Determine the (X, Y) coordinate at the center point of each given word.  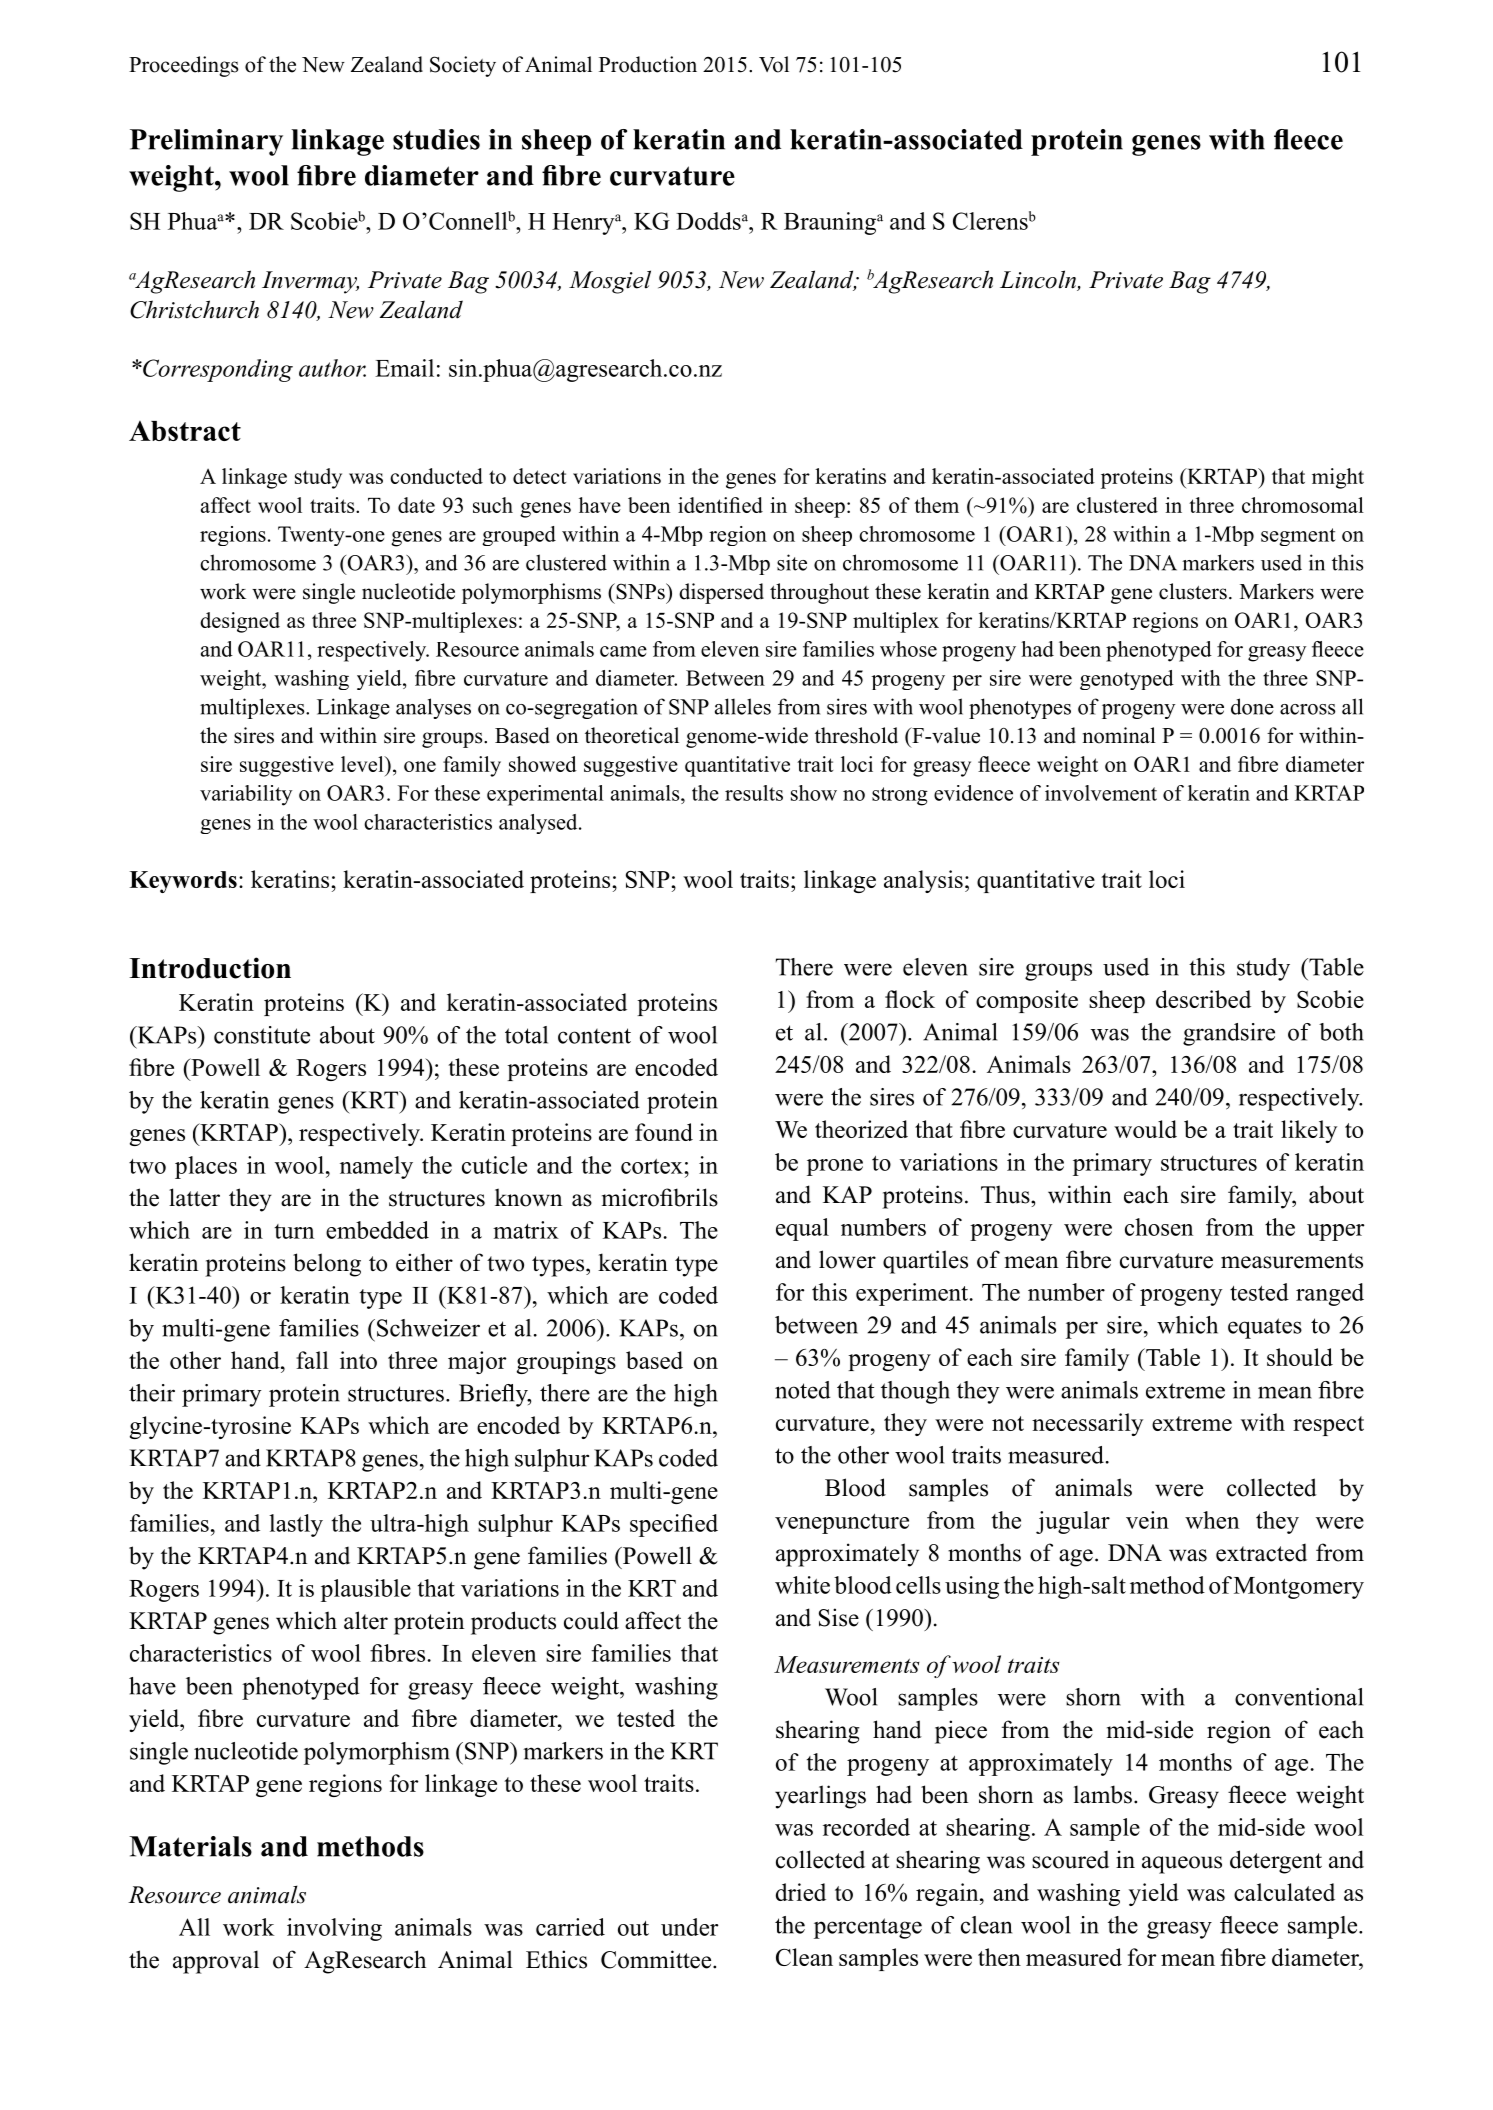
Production (648, 64)
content (594, 1036)
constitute (262, 1035)
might (1338, 478)
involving (334, 1929)
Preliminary (206, 142)
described (1203, 999)
